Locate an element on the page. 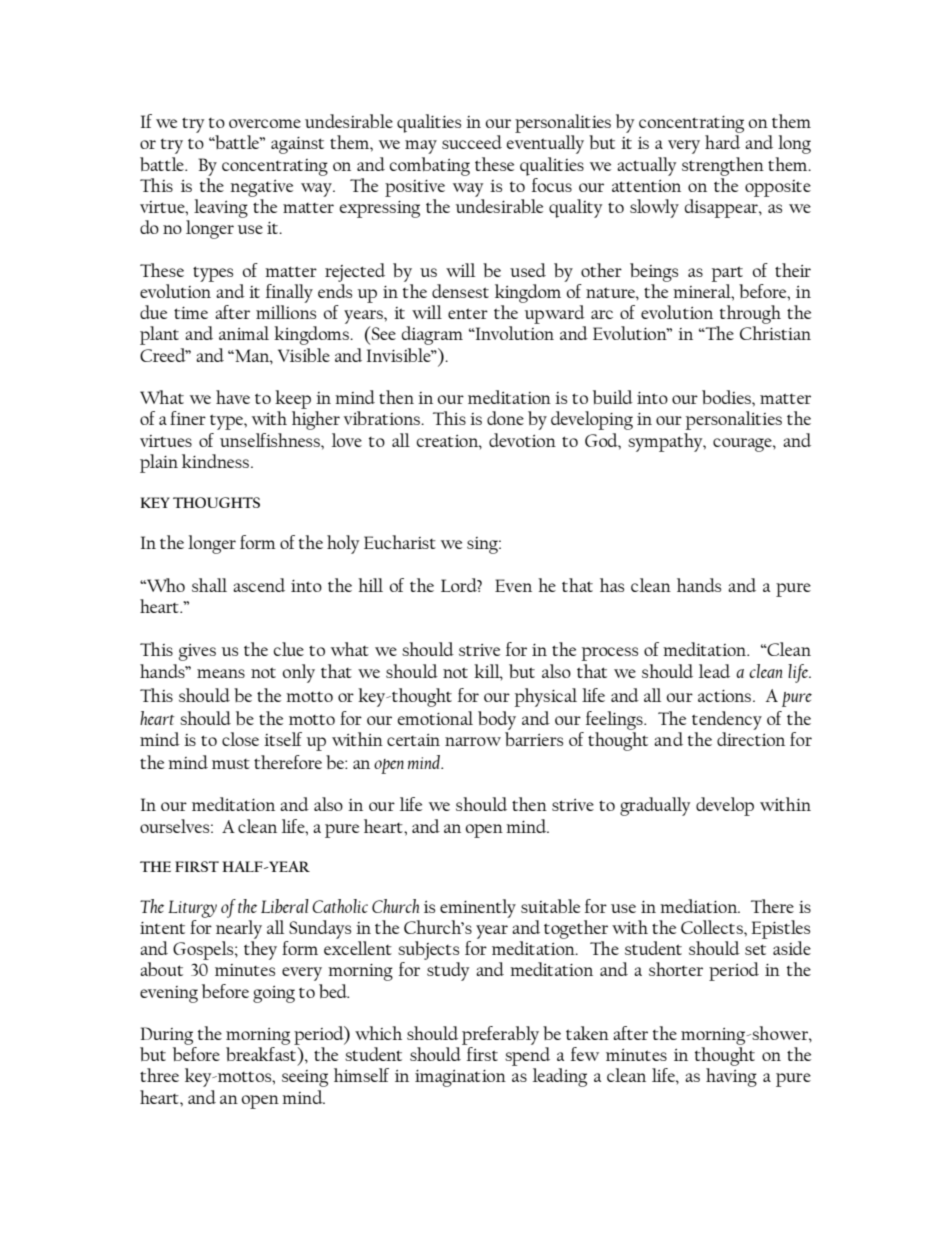  courage is located at coordinates (743, 445).
